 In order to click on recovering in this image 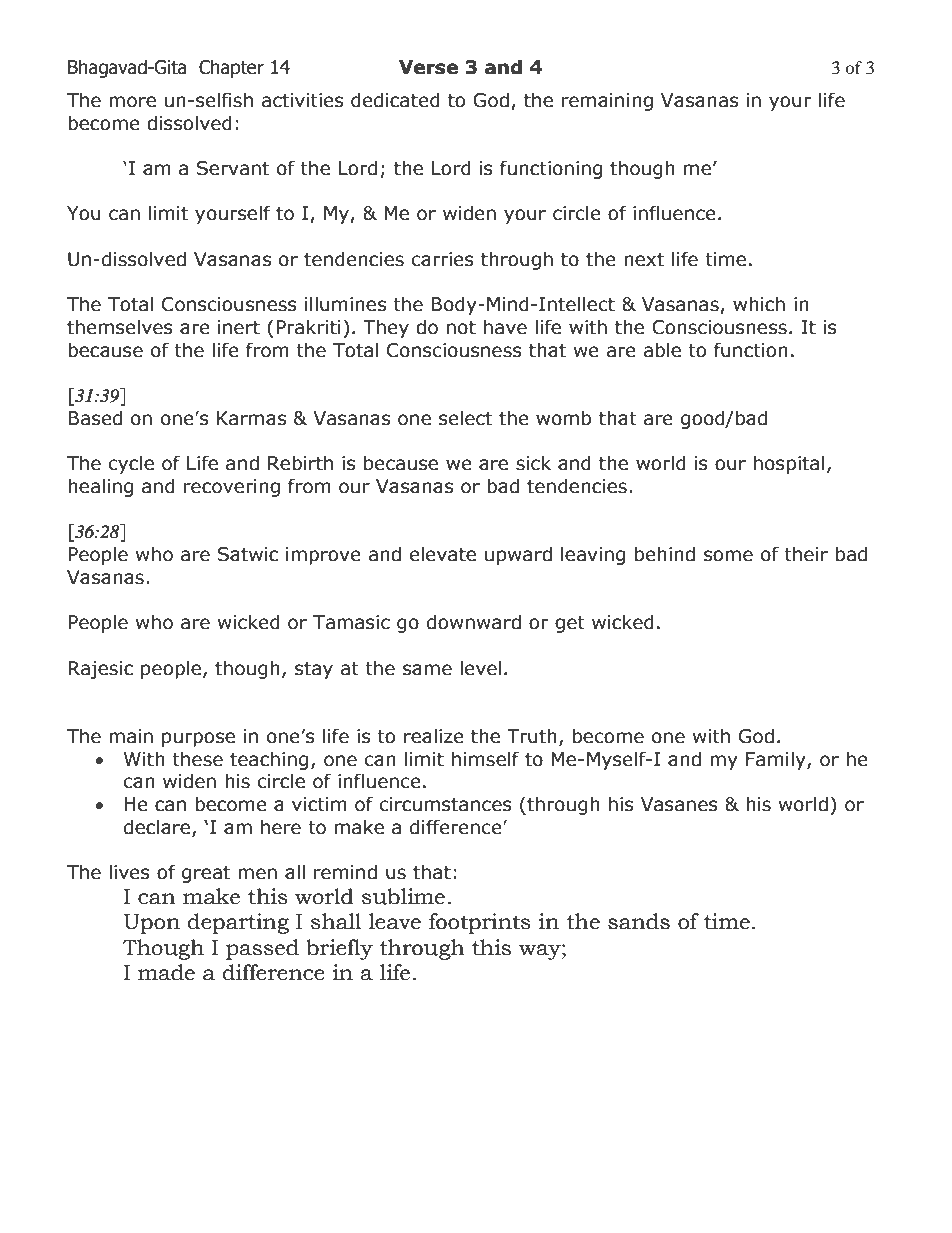, I will do `click(232, 488)`.
